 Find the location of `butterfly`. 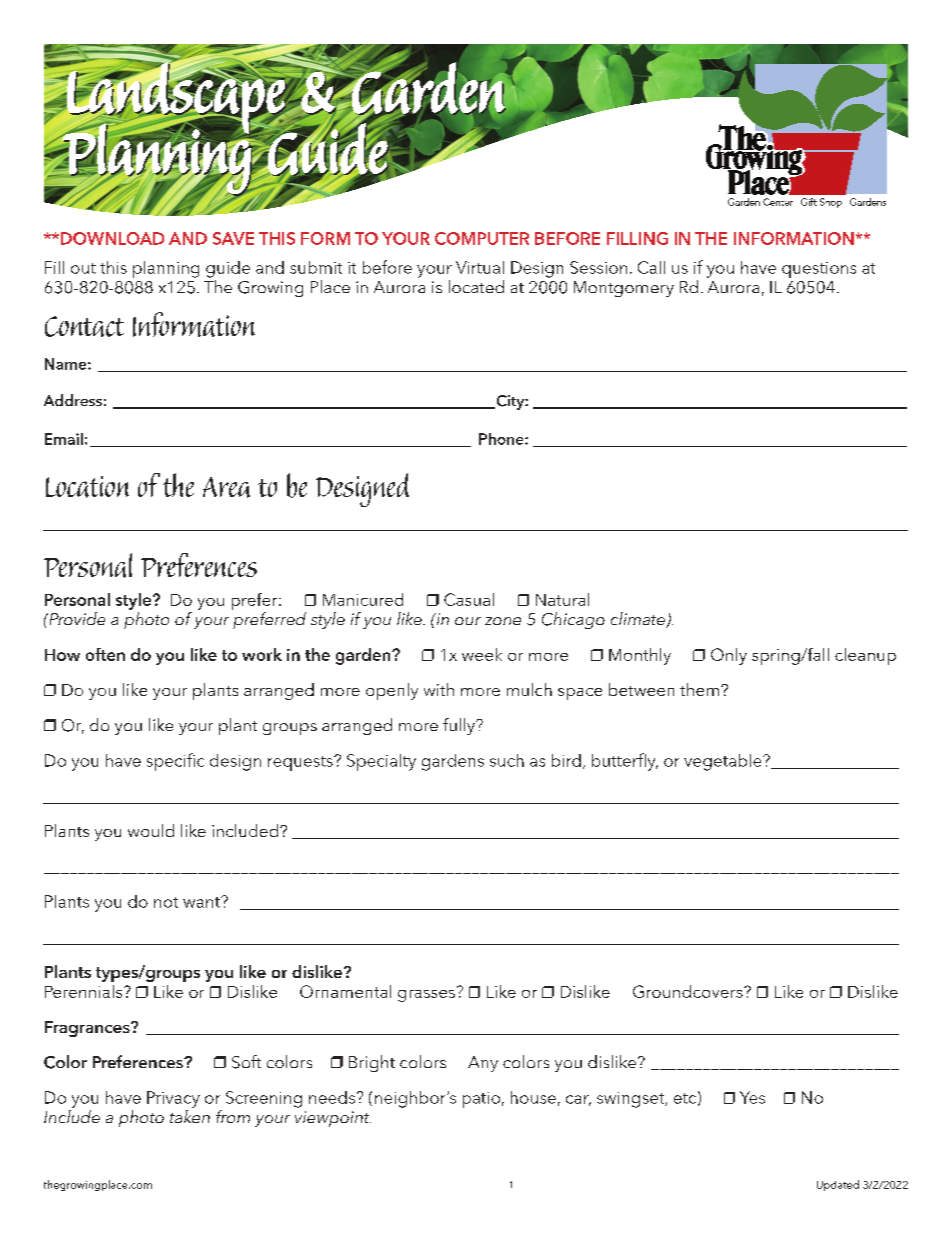

butterfly is located at coordinates (625, 762).
